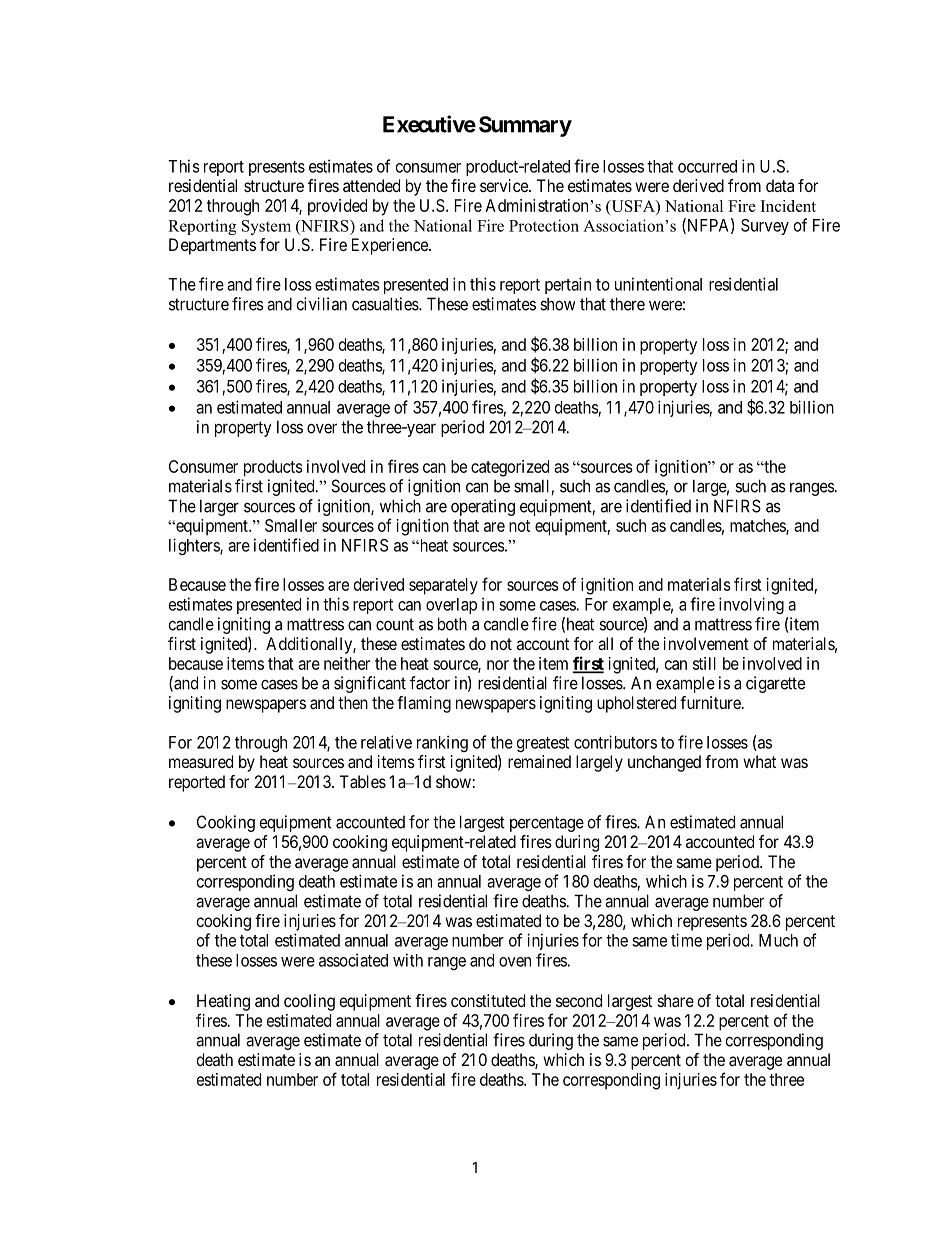 The image size is (952, 1233). Describe the element at coordinates (759, 761) in the image. I see `what` at that location.
